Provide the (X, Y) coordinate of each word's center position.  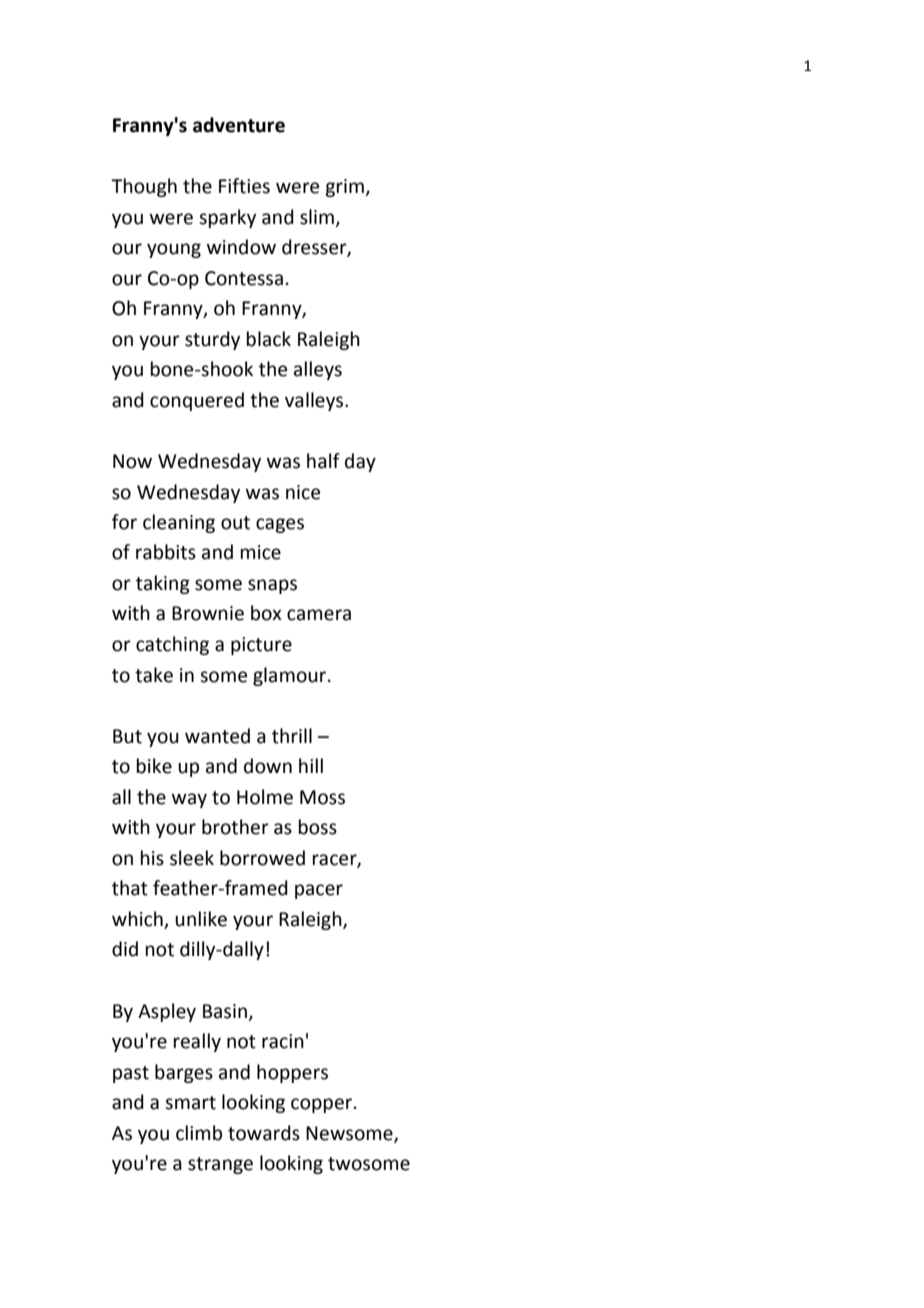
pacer (319, 891)
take (154, 675)
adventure (239, 125)
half (323, 461)
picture (261, 646)
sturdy (212, 340)
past (131, 1074)
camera (319, 615)
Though (144, 187)
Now (132, 461)
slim (317, 217)
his (152, 858)
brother (235, 827)
